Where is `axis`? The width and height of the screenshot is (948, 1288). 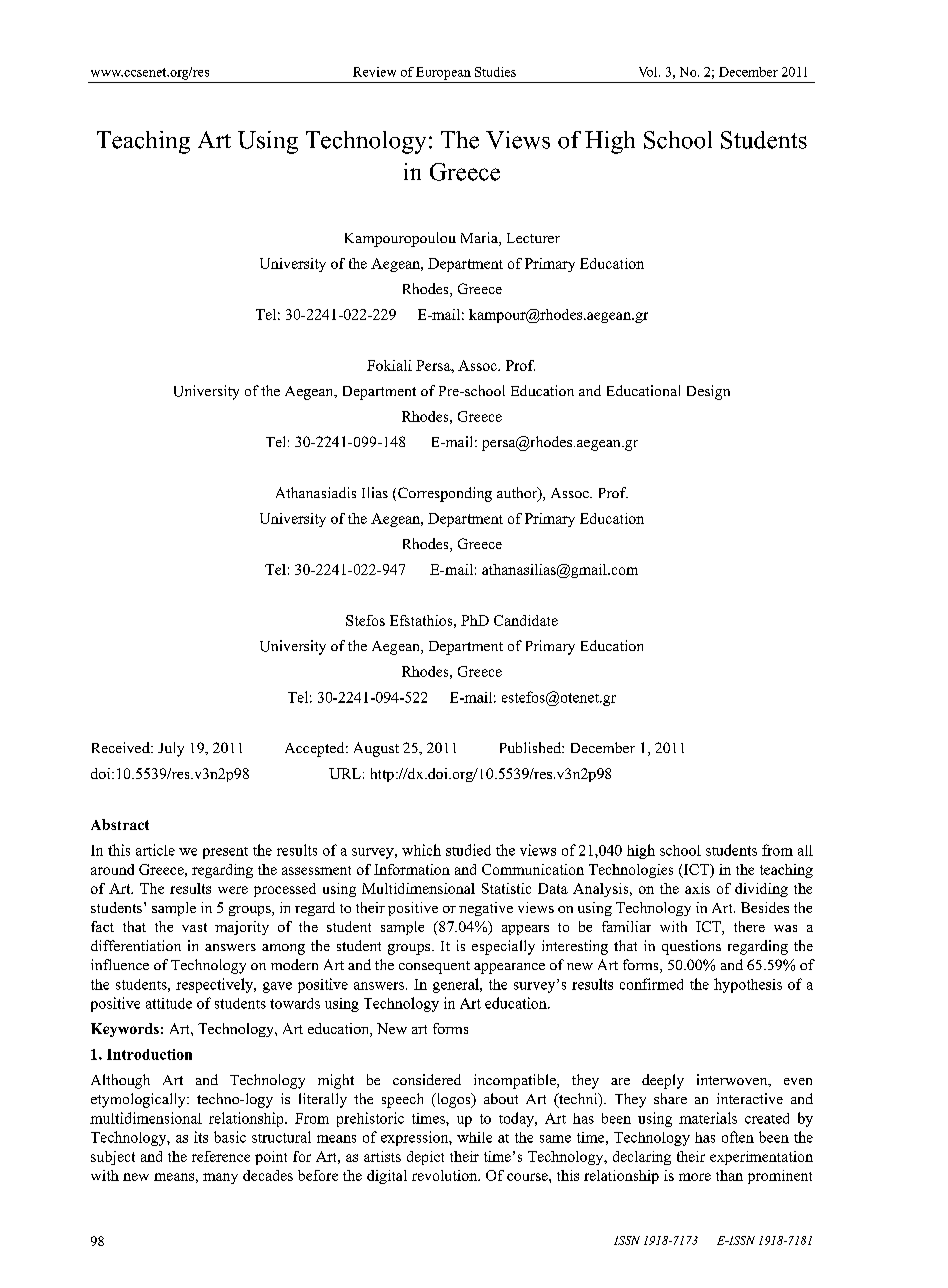 axis is located at coordinates (697, 888).
